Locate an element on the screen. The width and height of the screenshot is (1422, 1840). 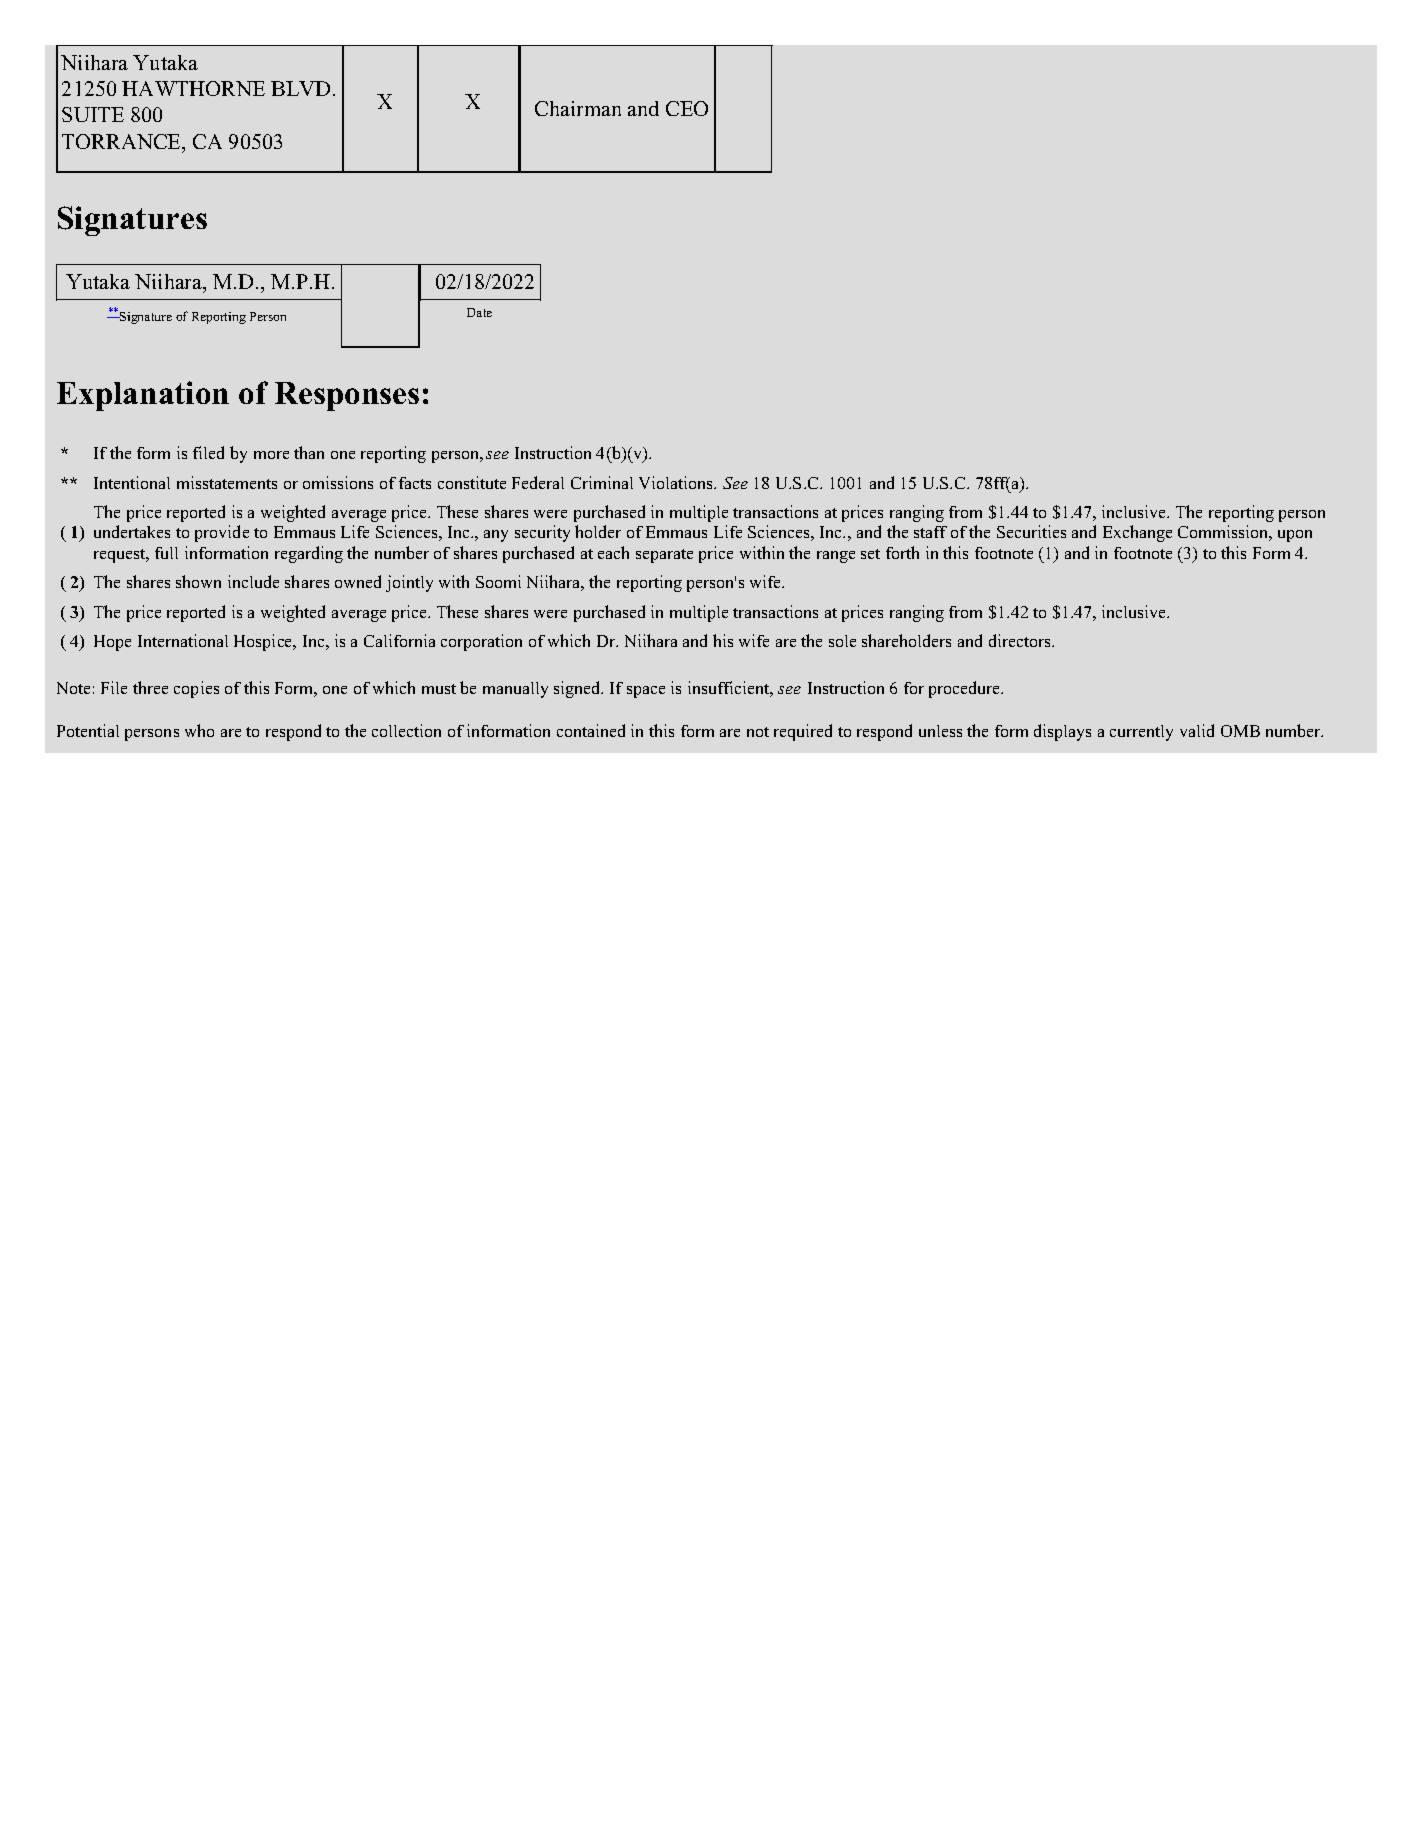
Violations is located at coordinates (677, 482).
